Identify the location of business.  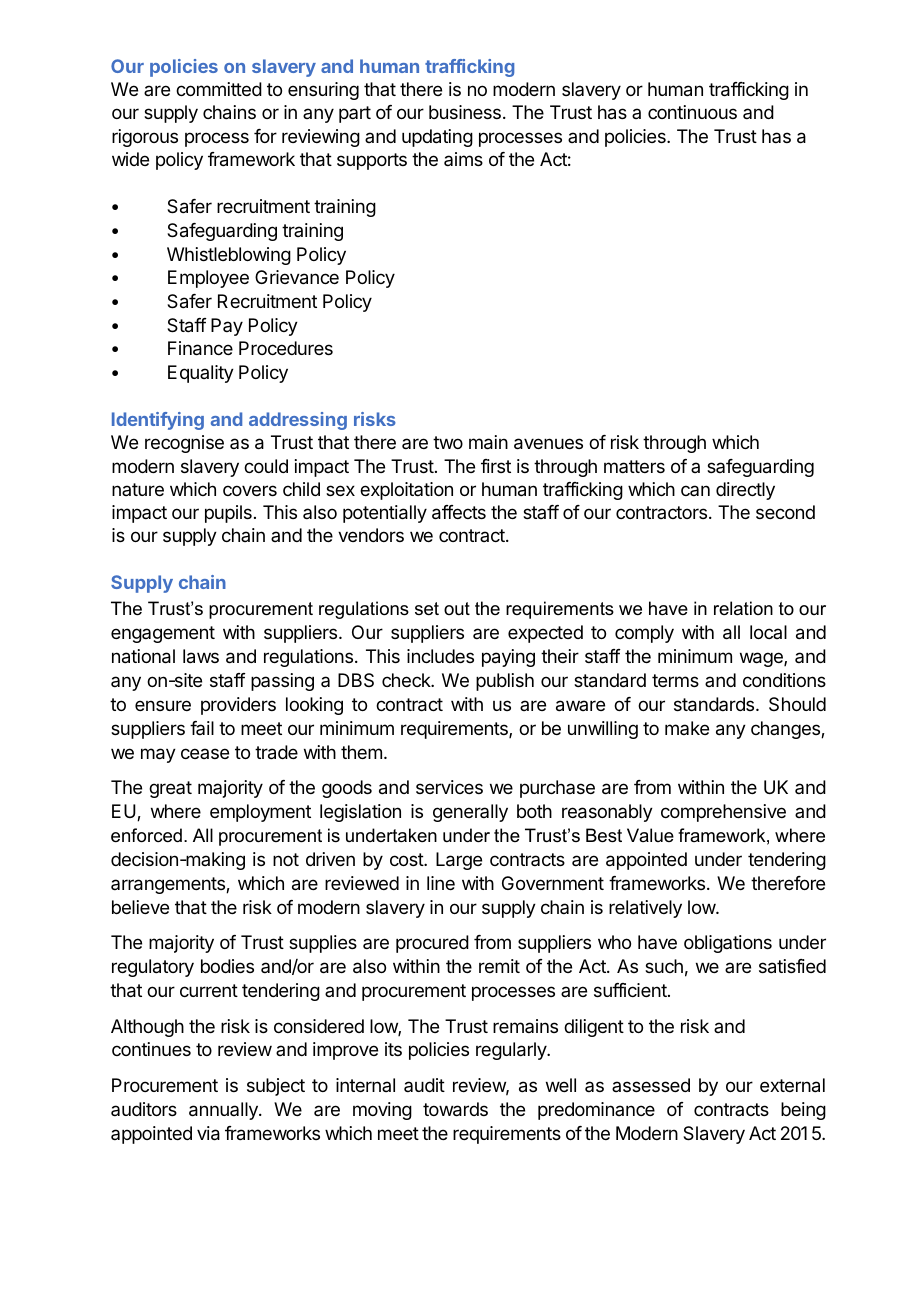
(465, 112).
